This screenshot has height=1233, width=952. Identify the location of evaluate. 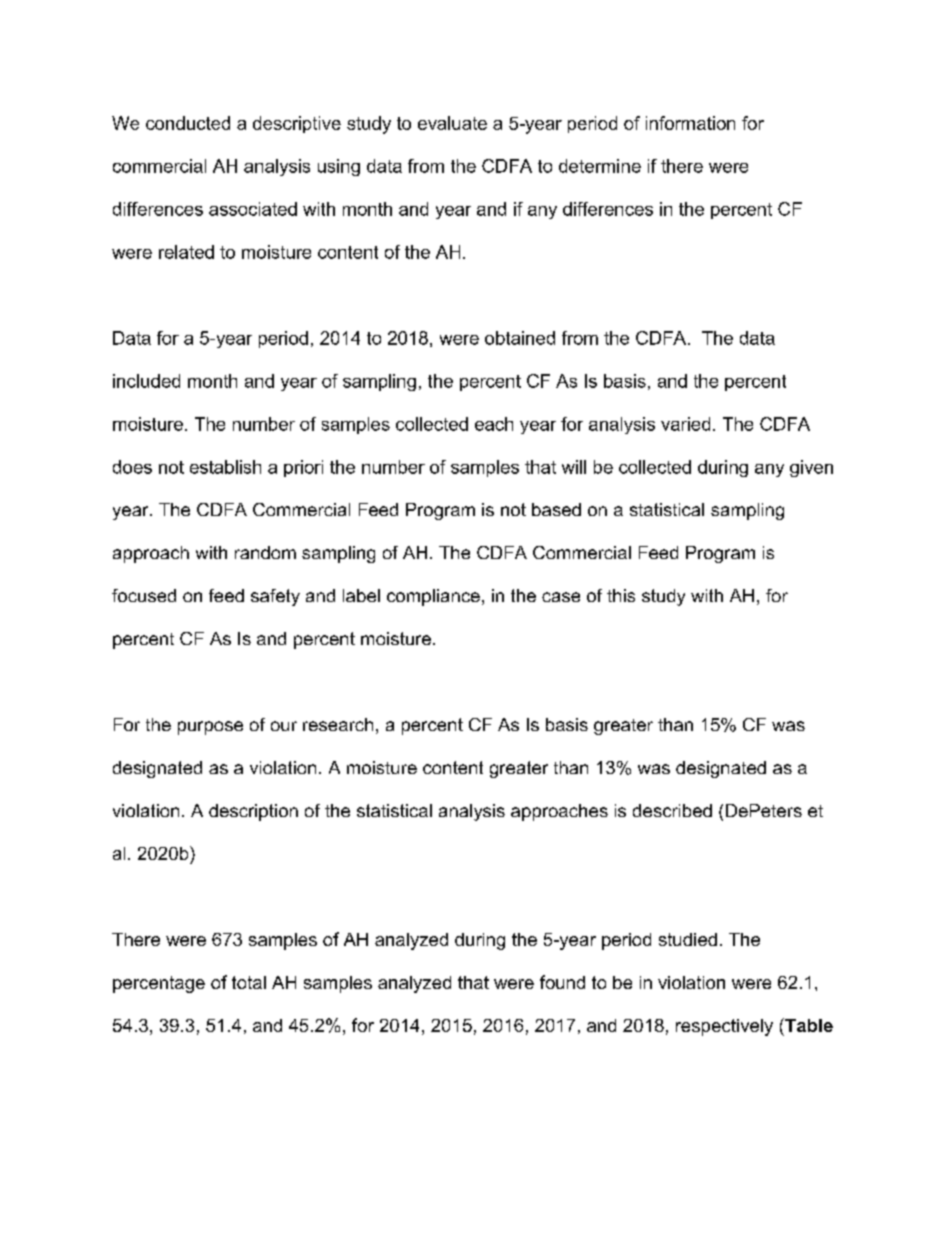
(452, 123).
